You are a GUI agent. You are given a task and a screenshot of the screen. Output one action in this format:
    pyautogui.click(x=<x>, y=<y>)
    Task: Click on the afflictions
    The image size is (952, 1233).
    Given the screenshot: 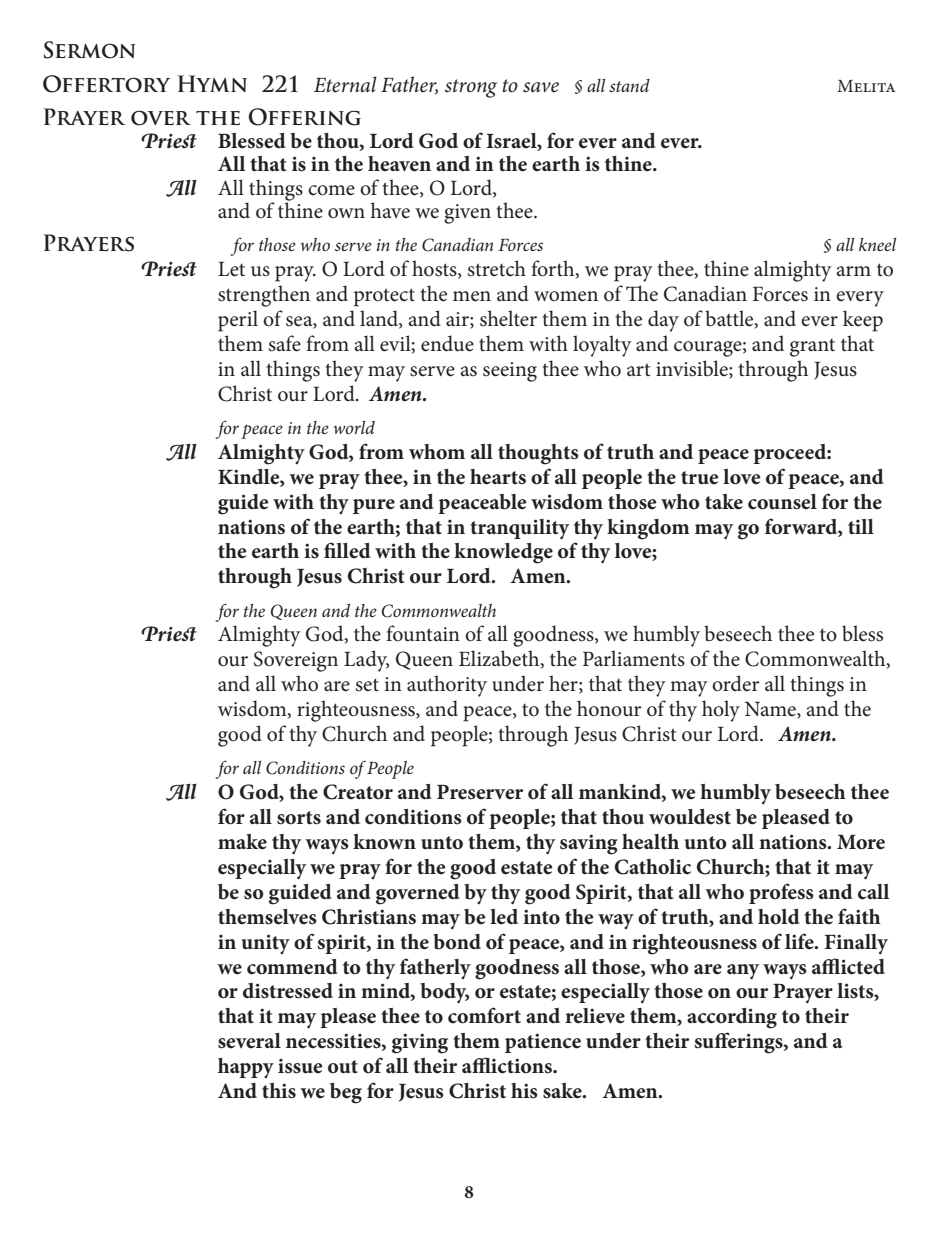 What is the action you would take?
    pyautogui.click(x=508, y=1065)
